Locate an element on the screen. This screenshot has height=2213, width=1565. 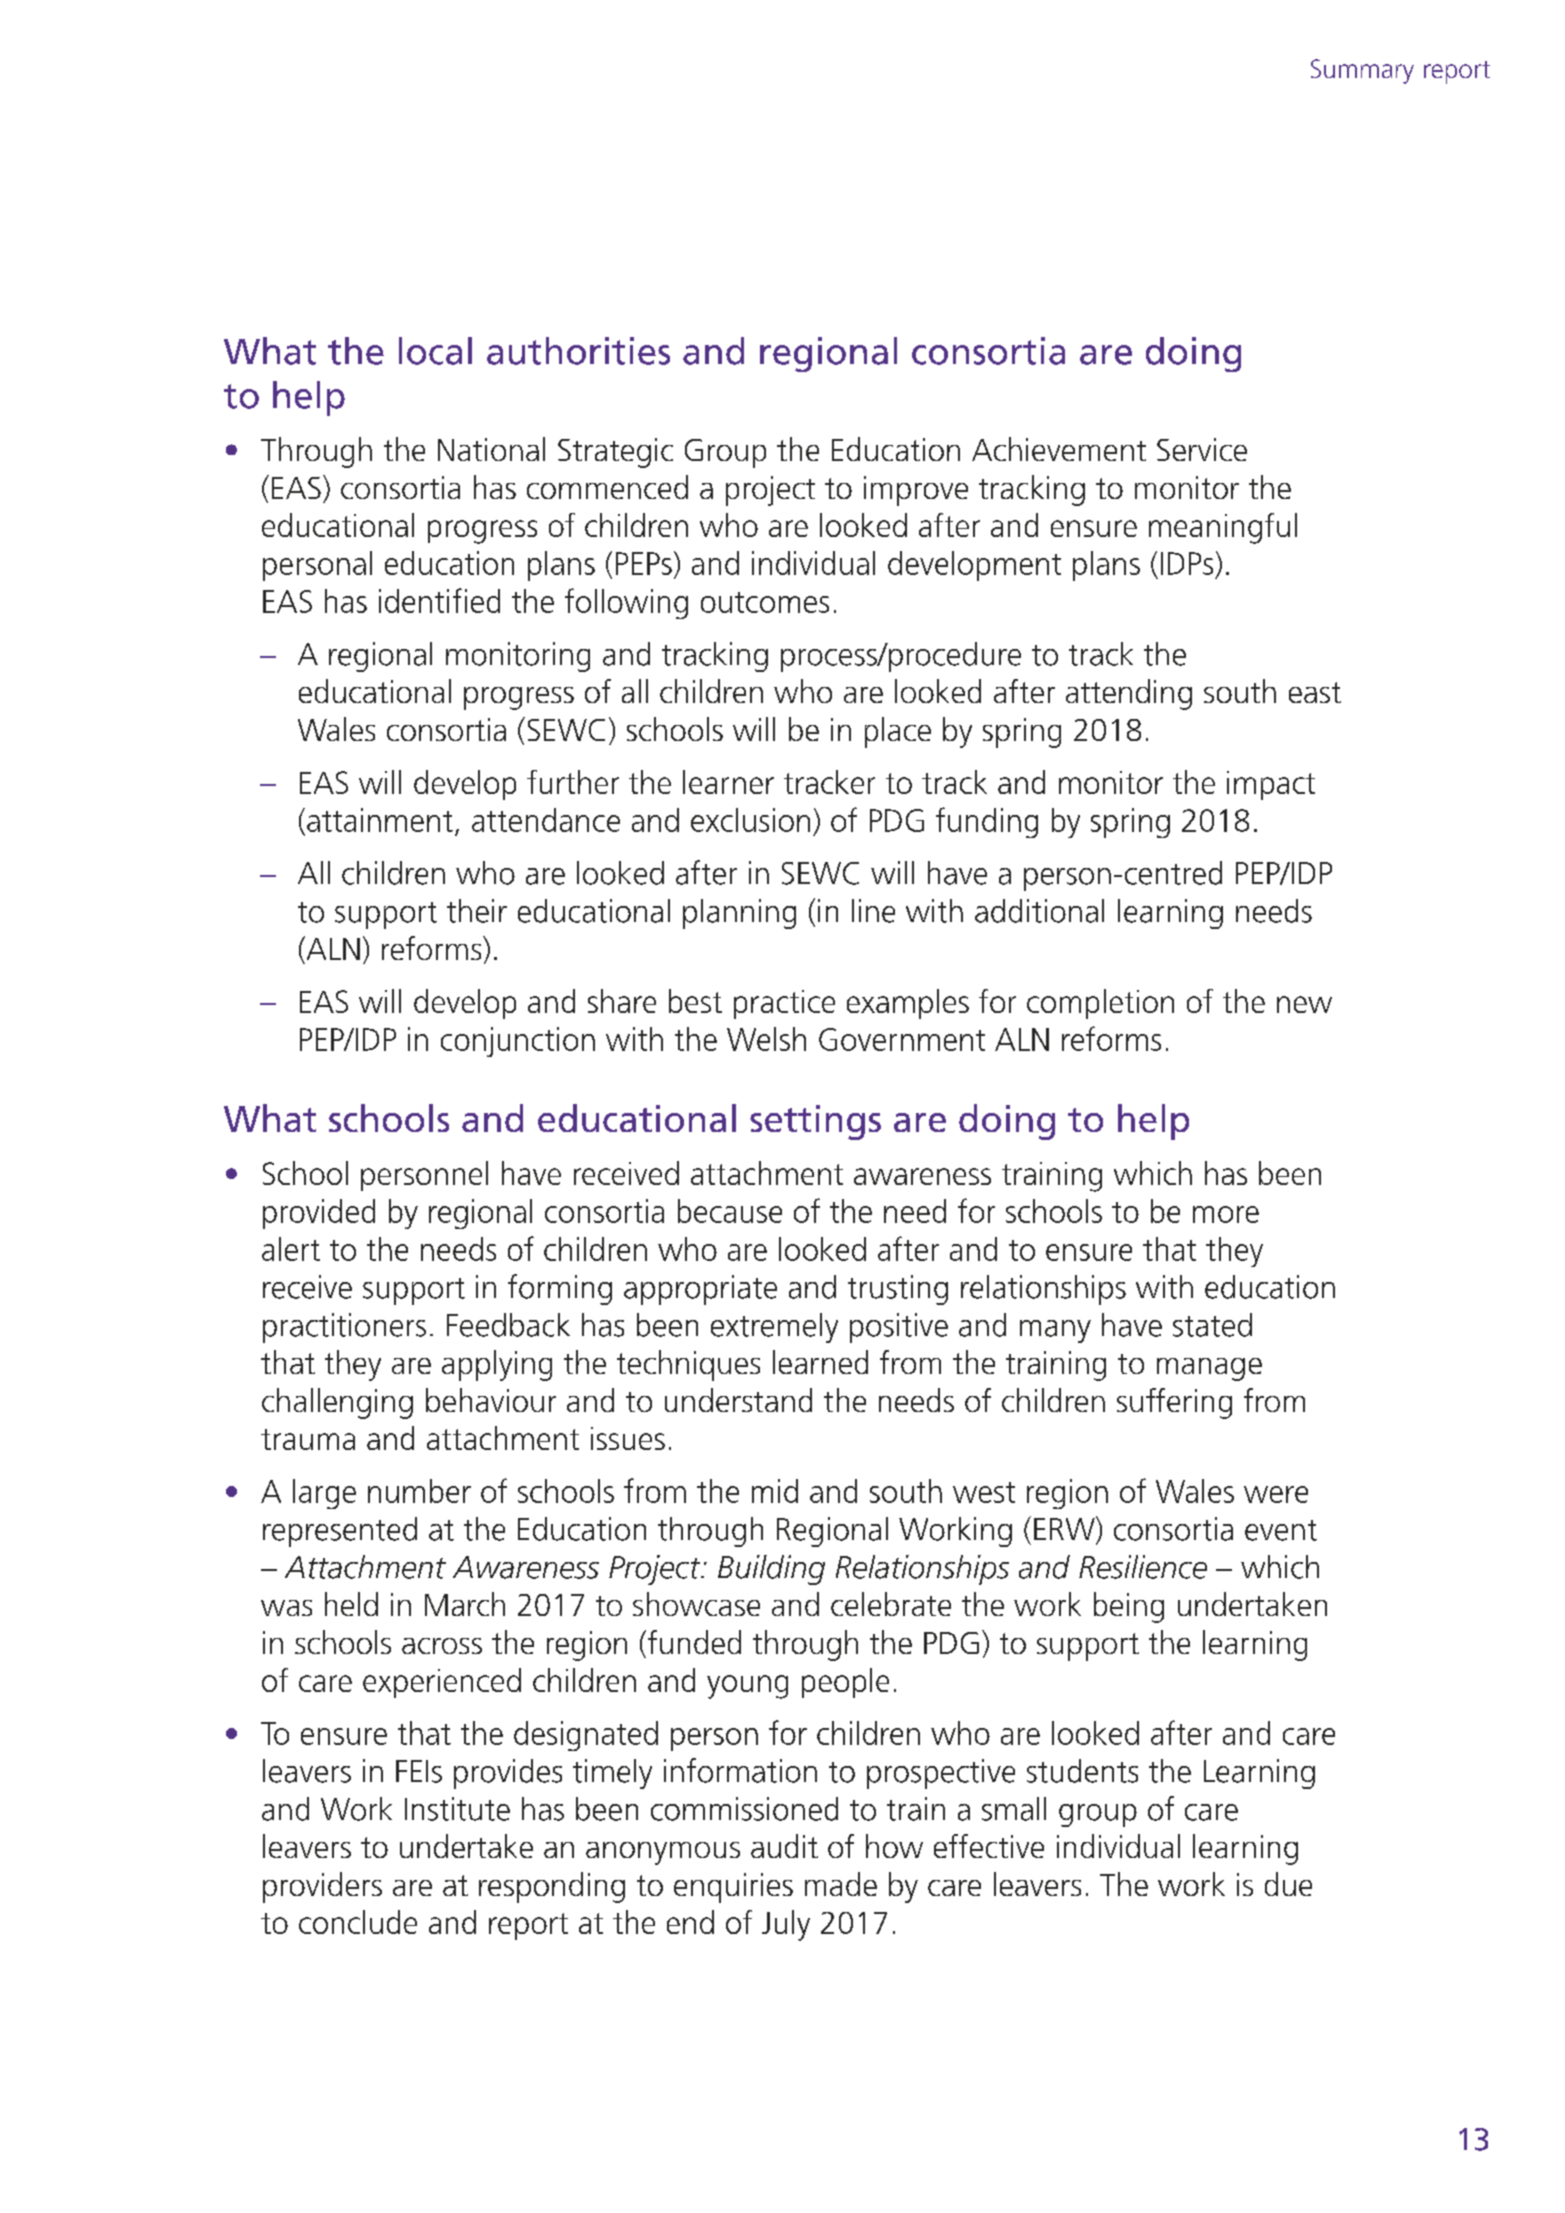
local is located at coordinates (435, 351).
